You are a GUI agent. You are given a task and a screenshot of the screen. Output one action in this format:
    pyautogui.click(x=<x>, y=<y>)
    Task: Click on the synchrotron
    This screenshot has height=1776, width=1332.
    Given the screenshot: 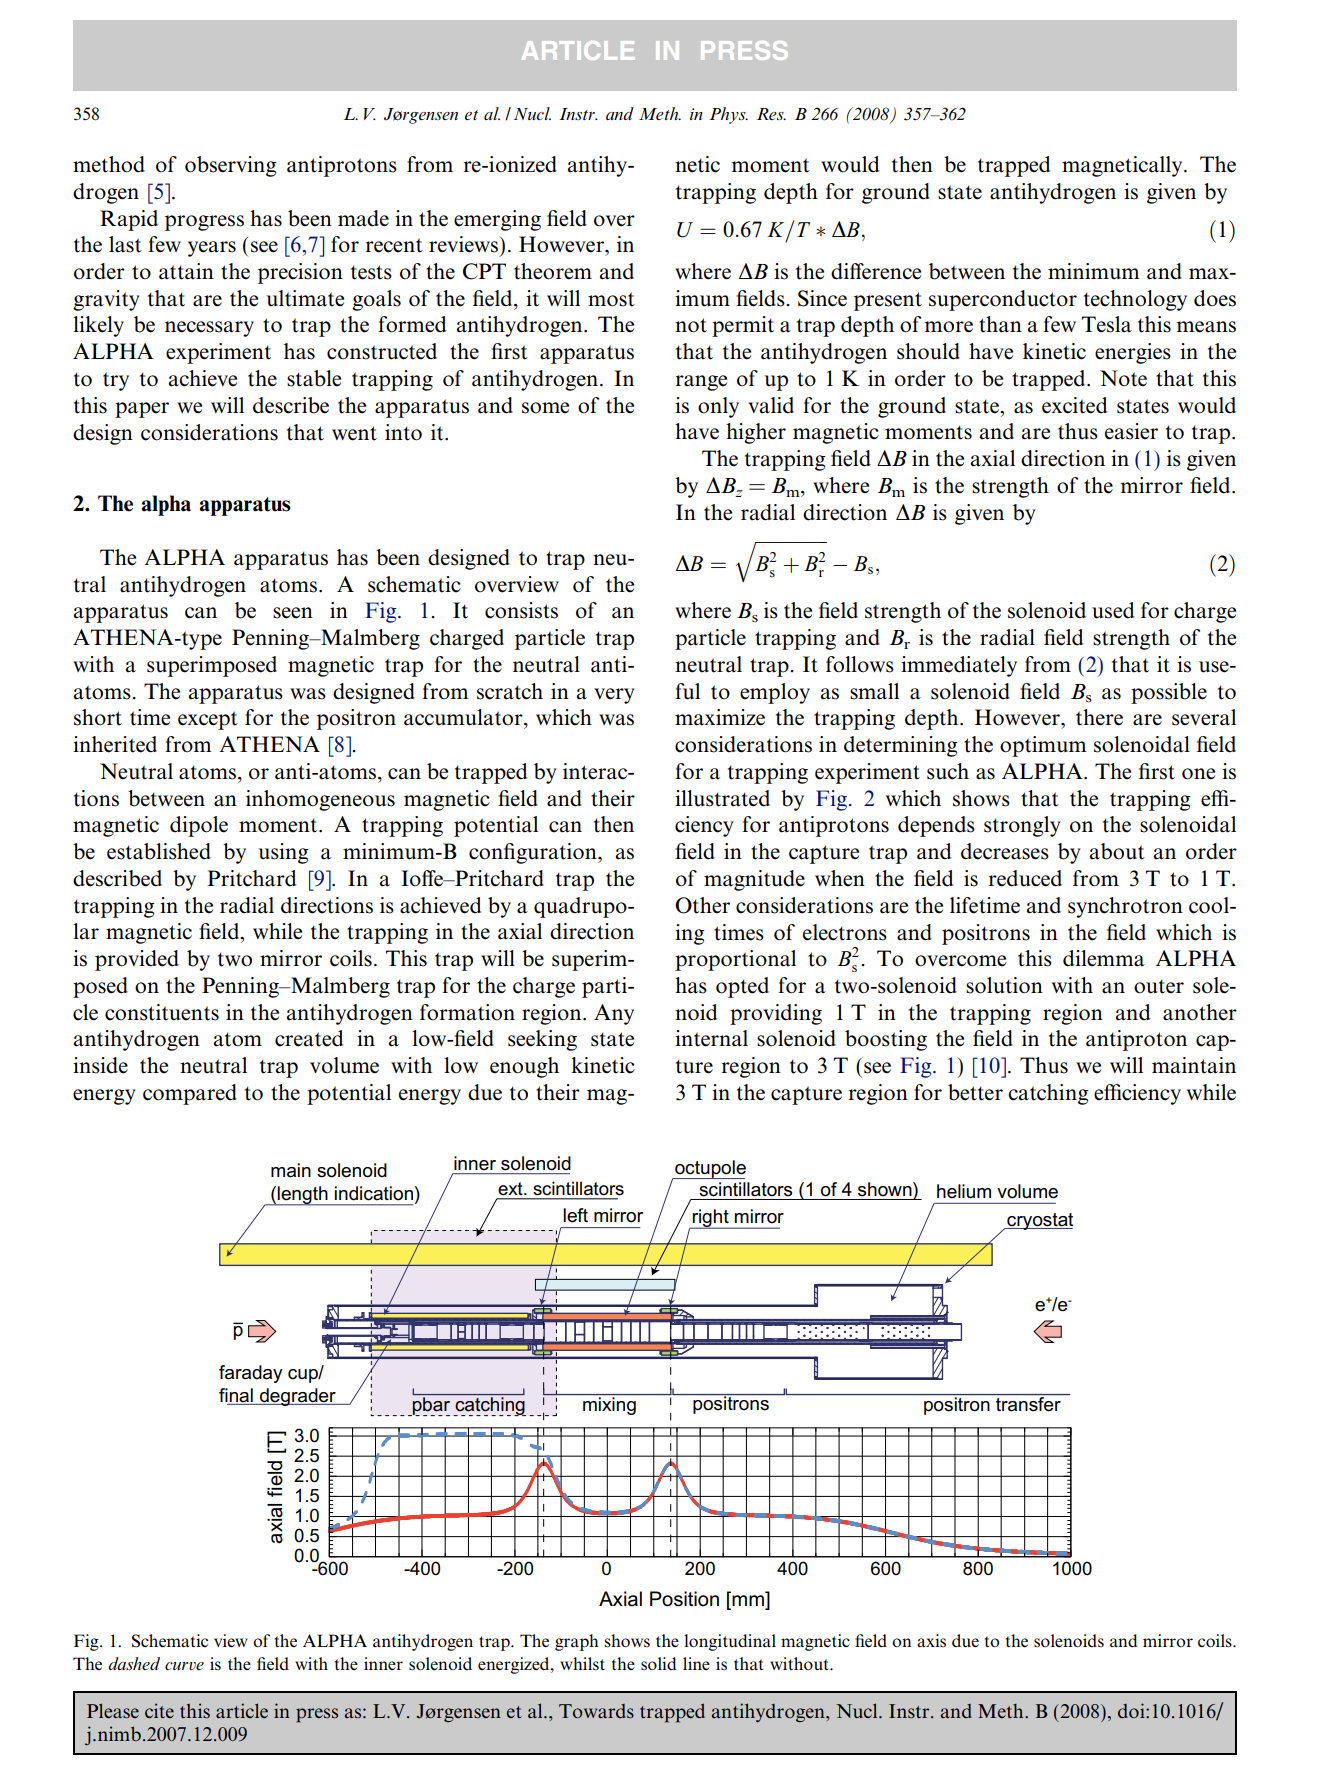 What is the action you would take?
    pyautogui.click(x=1125, y=907)
